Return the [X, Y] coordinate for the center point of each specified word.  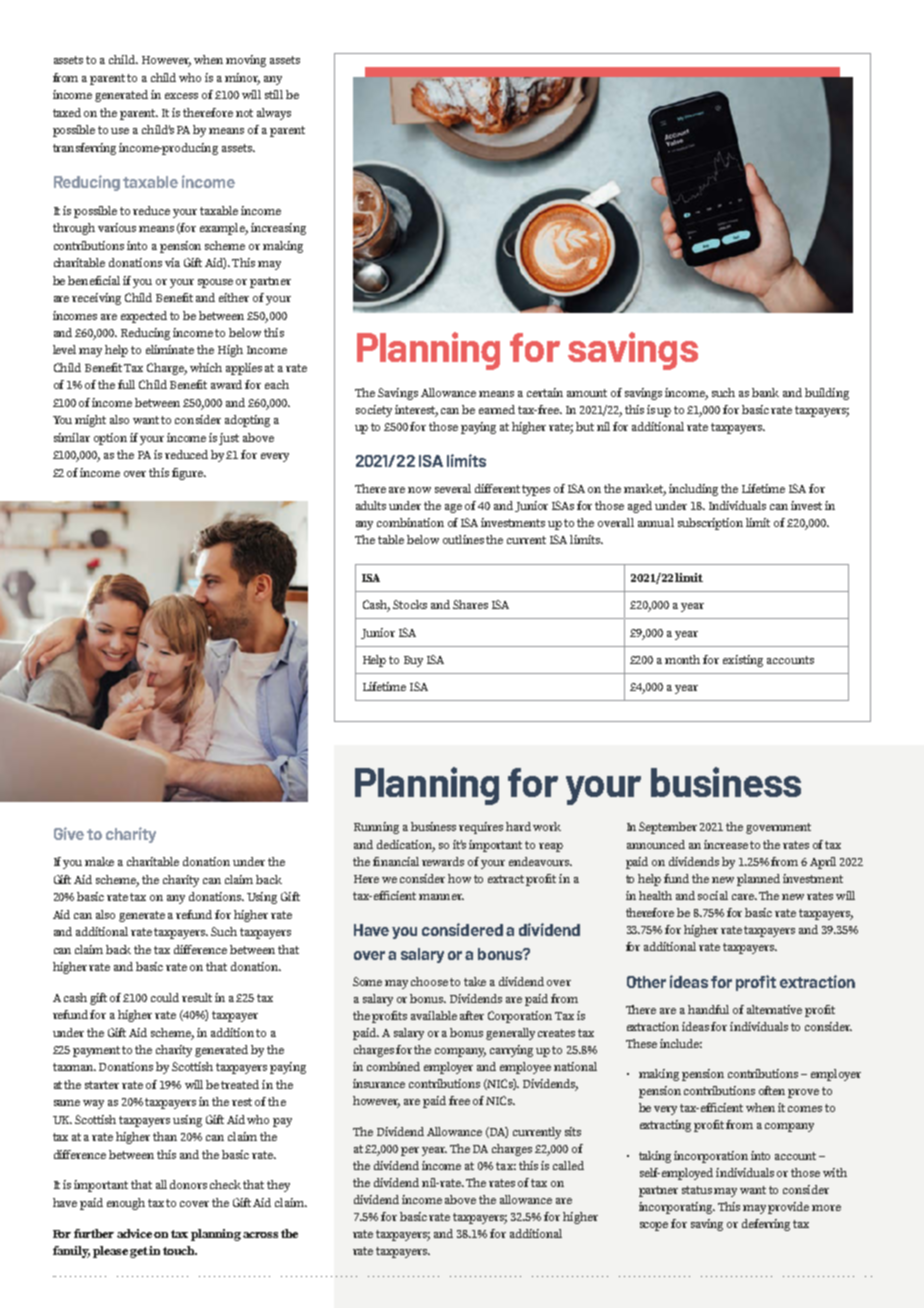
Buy [413, 661]
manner [441, 897]
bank [765, 392]
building [827, 394]
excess [181, 96]
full [126, 384]
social [713, 895]
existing [743, 661]
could [165, 997]
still [274, 94]
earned [497, 409]
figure [188, 474]
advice [134, 1233]
